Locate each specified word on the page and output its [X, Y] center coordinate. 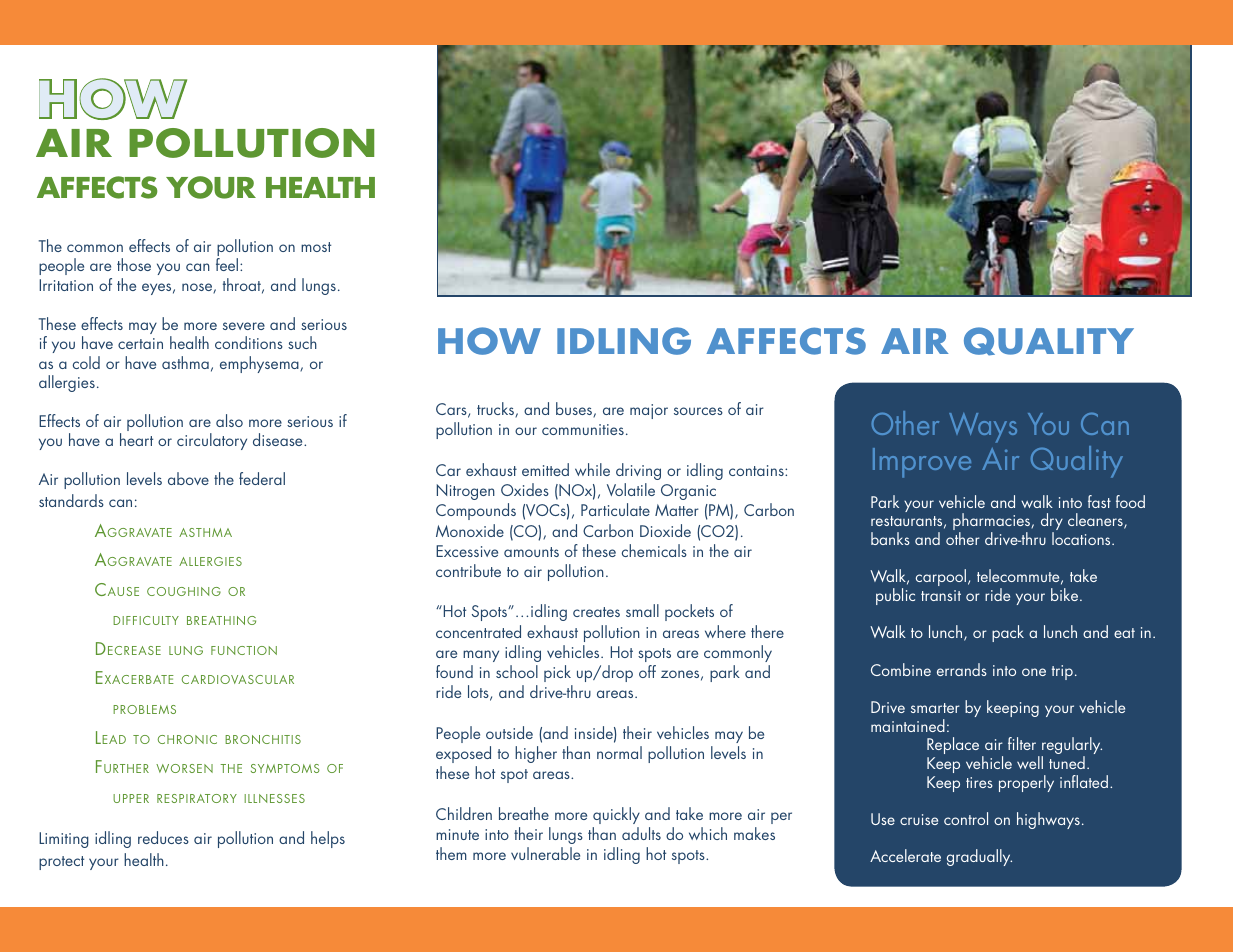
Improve [922, 463]
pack [1008, 633]
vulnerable [545, 853]
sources [698, 411]
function [244, 650]
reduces [163, 837]
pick [557, 673]
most [316, 247]
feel [228, 264]
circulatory [212, 441]
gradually [979, 857]
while [592, 469]
